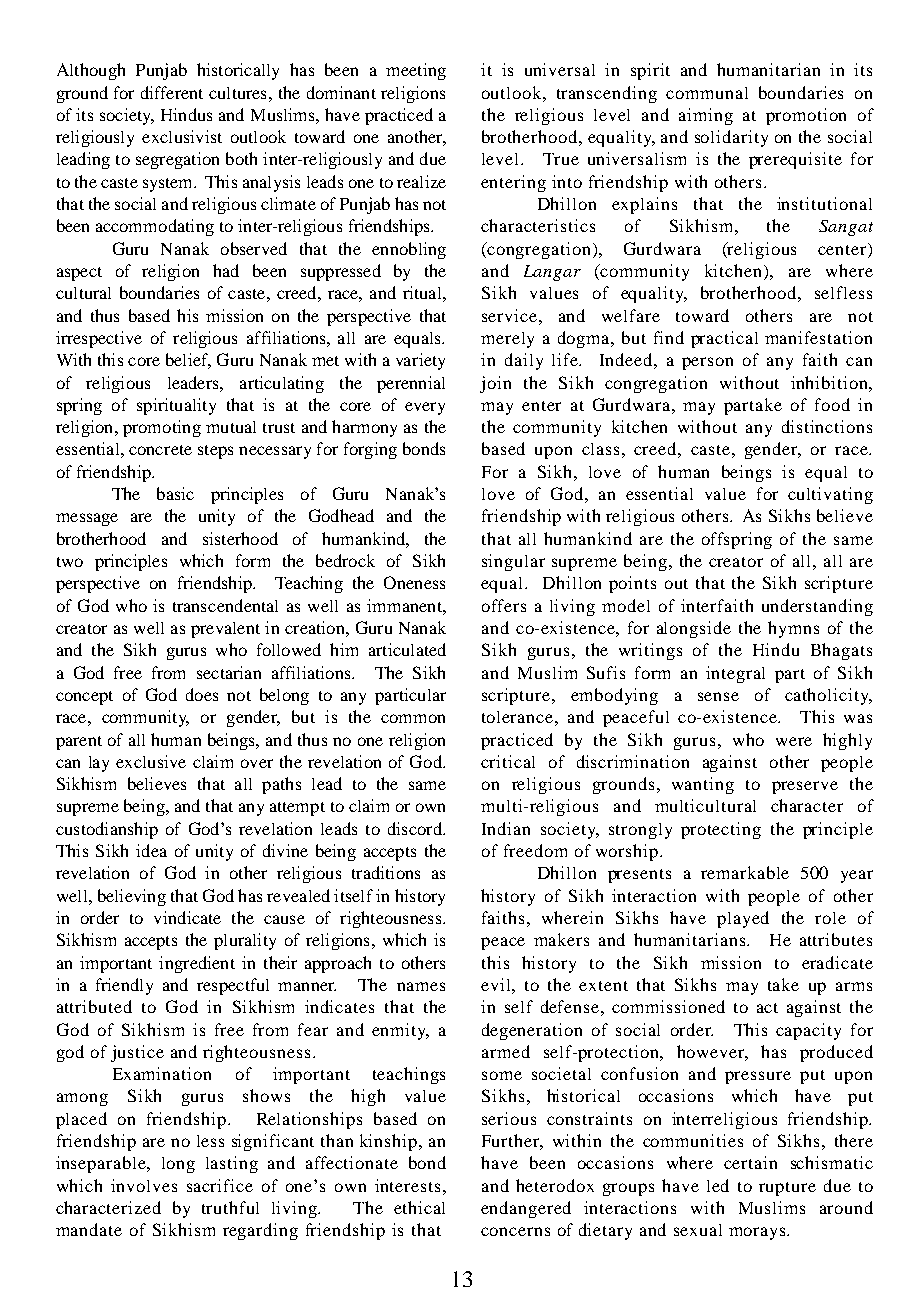  What do you see at coordinates (144, 1185) in the screenshot?
I see `involves` at bounding box center [144, 1185].
